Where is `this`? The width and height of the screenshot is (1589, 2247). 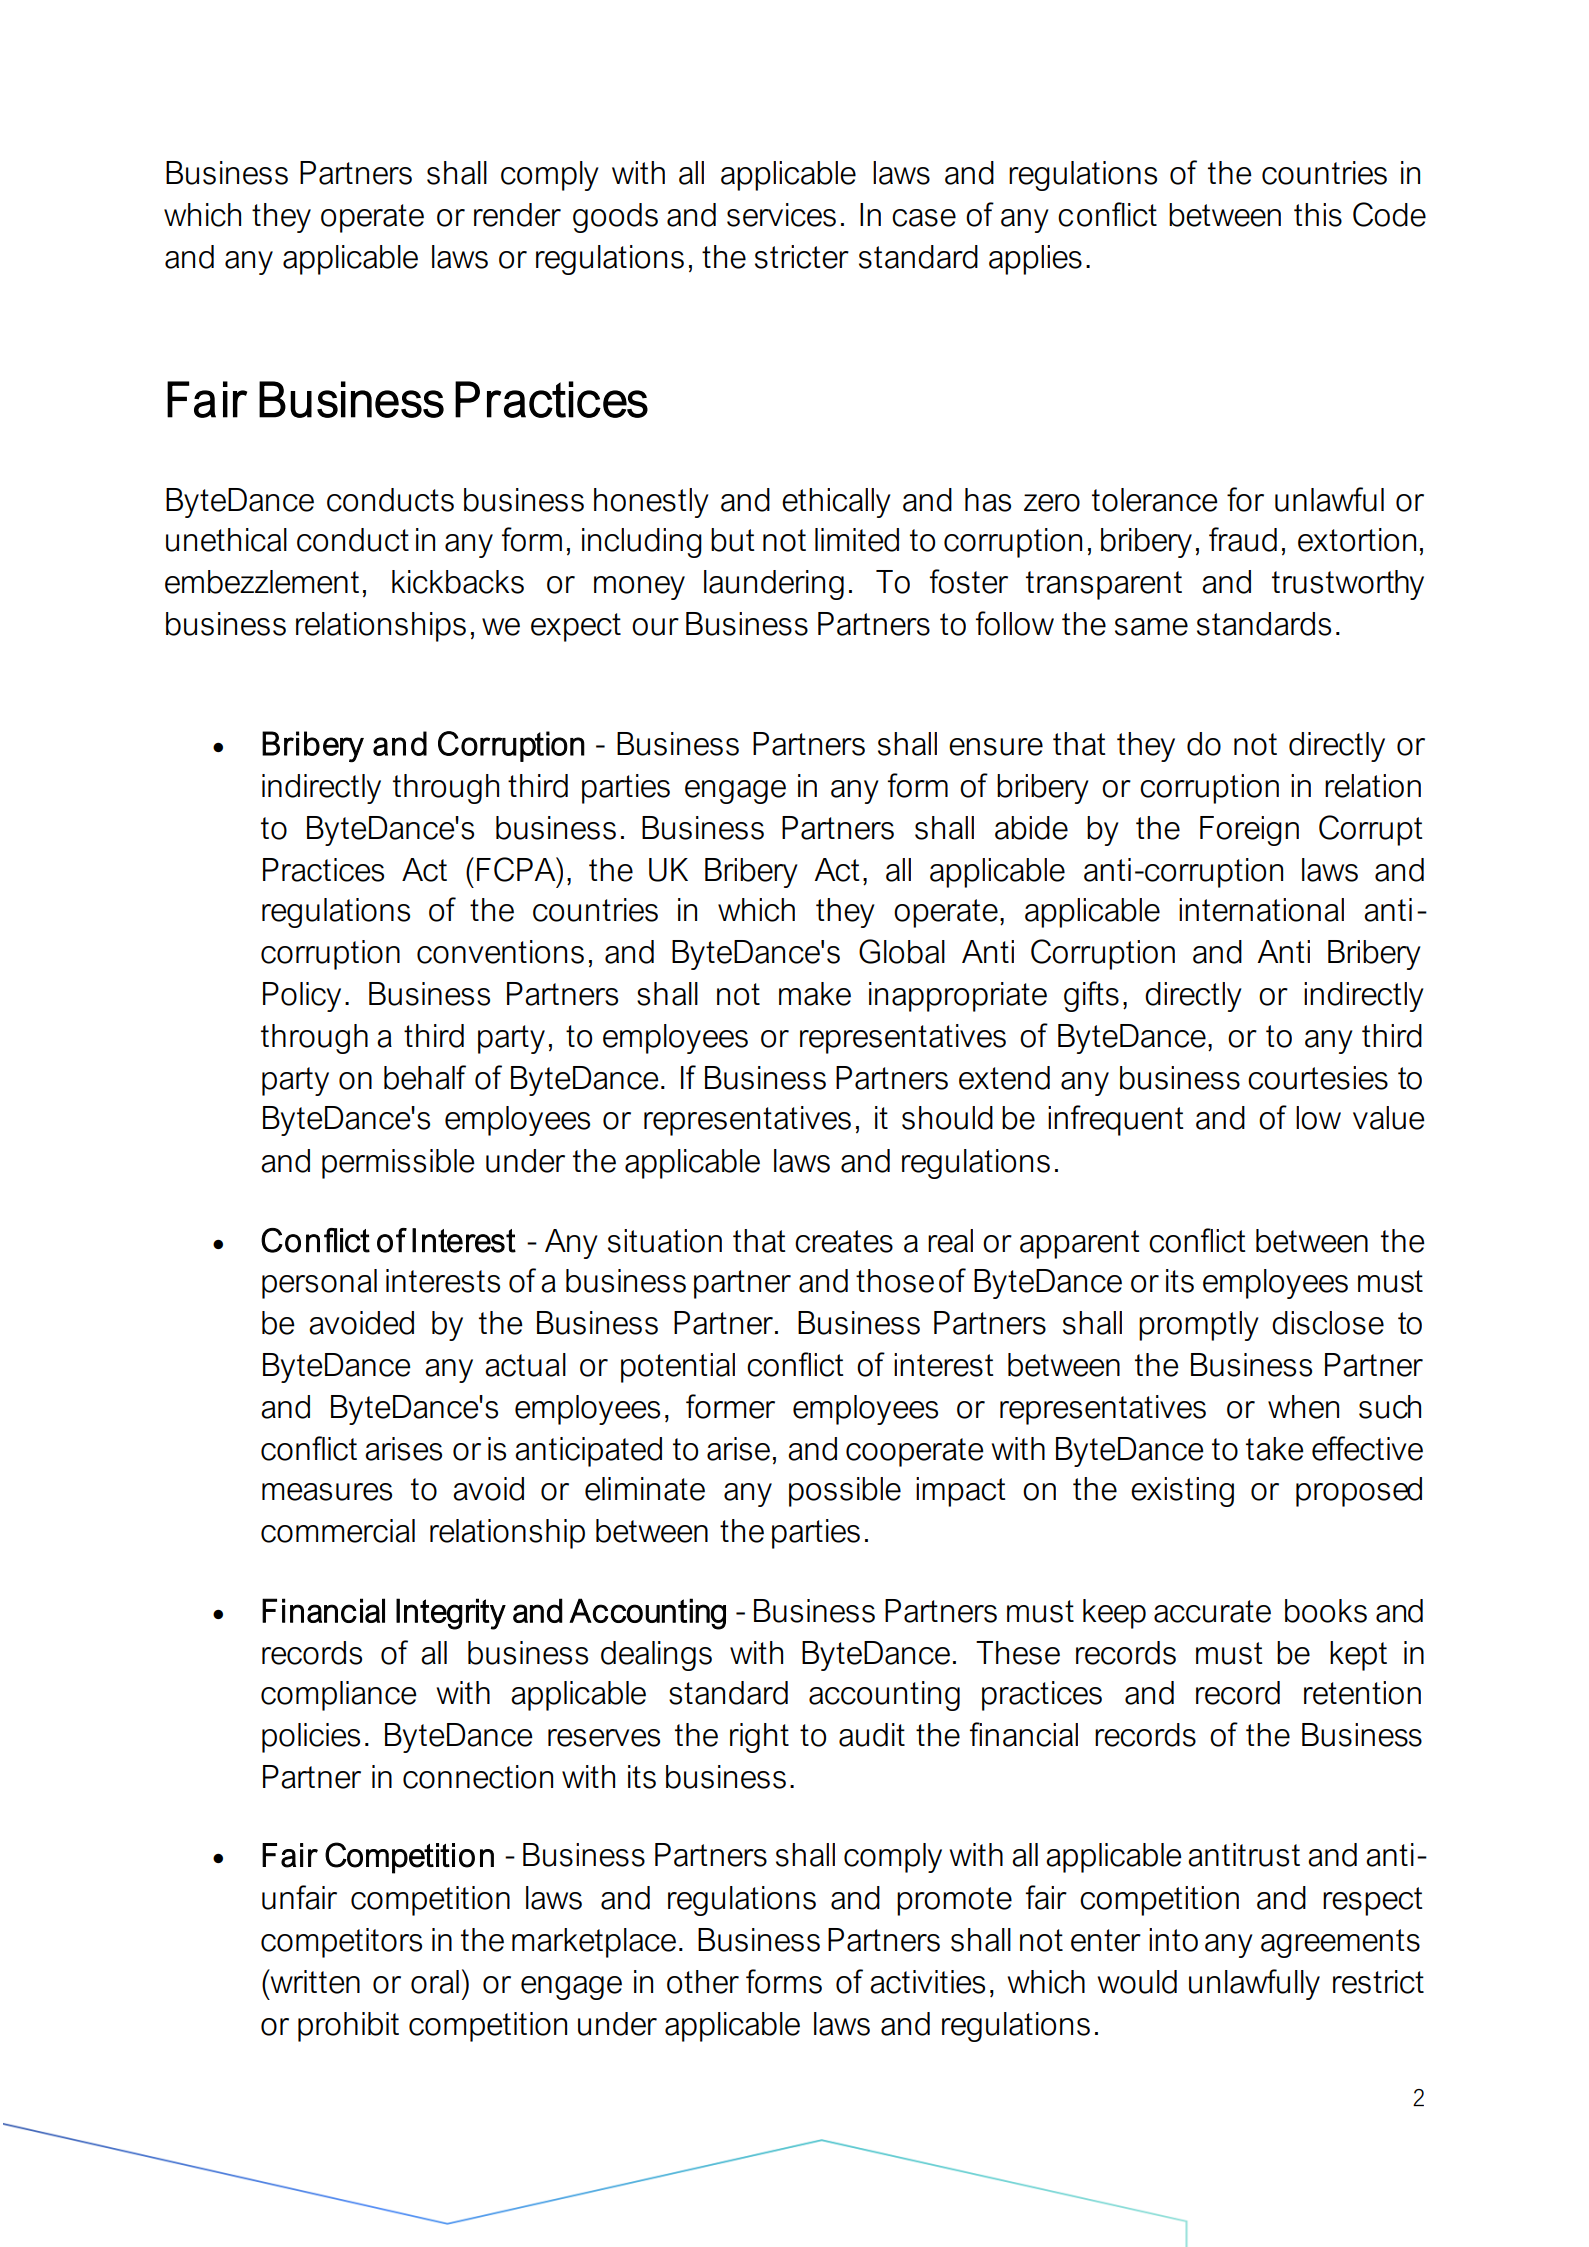 this is located at coordinates (1318, 215).
